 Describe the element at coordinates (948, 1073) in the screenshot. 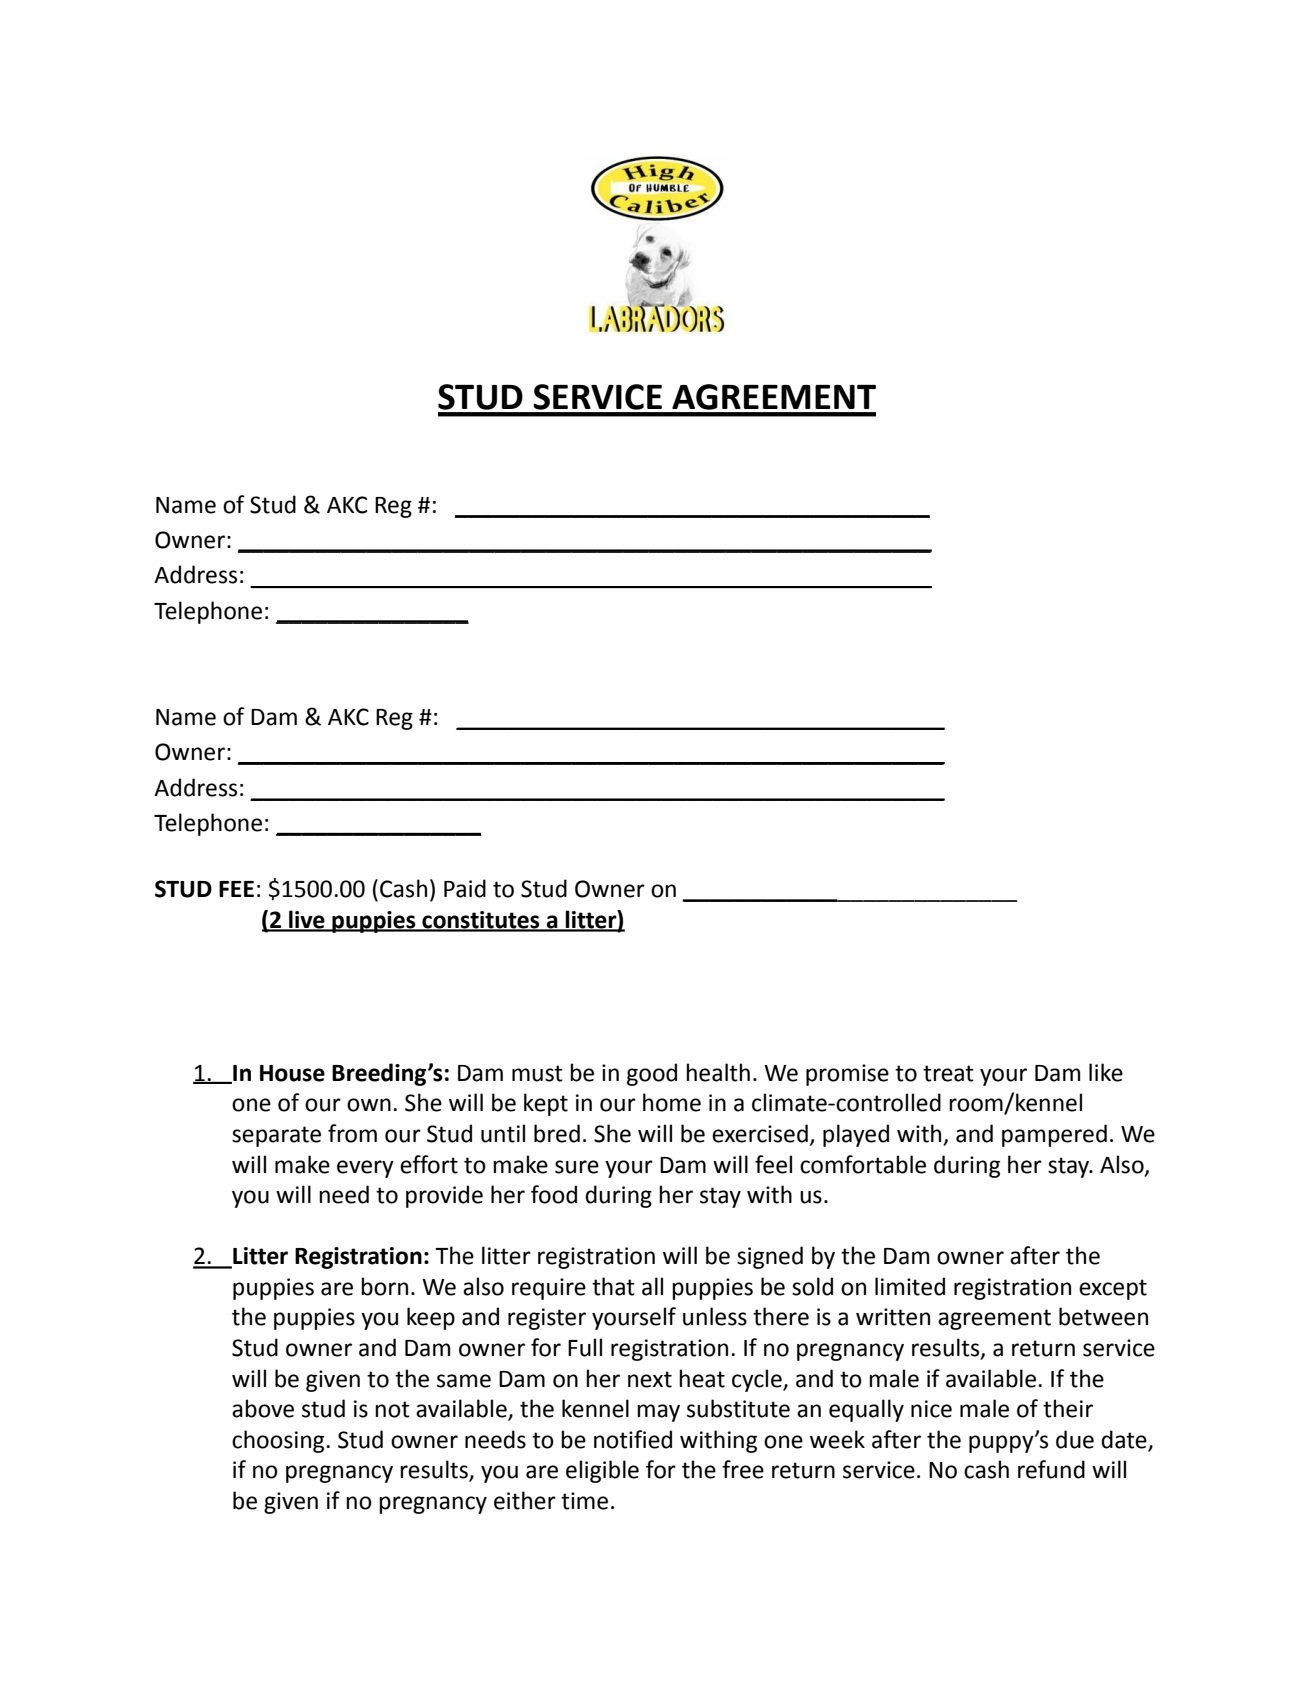

I see `treat` at that location.
